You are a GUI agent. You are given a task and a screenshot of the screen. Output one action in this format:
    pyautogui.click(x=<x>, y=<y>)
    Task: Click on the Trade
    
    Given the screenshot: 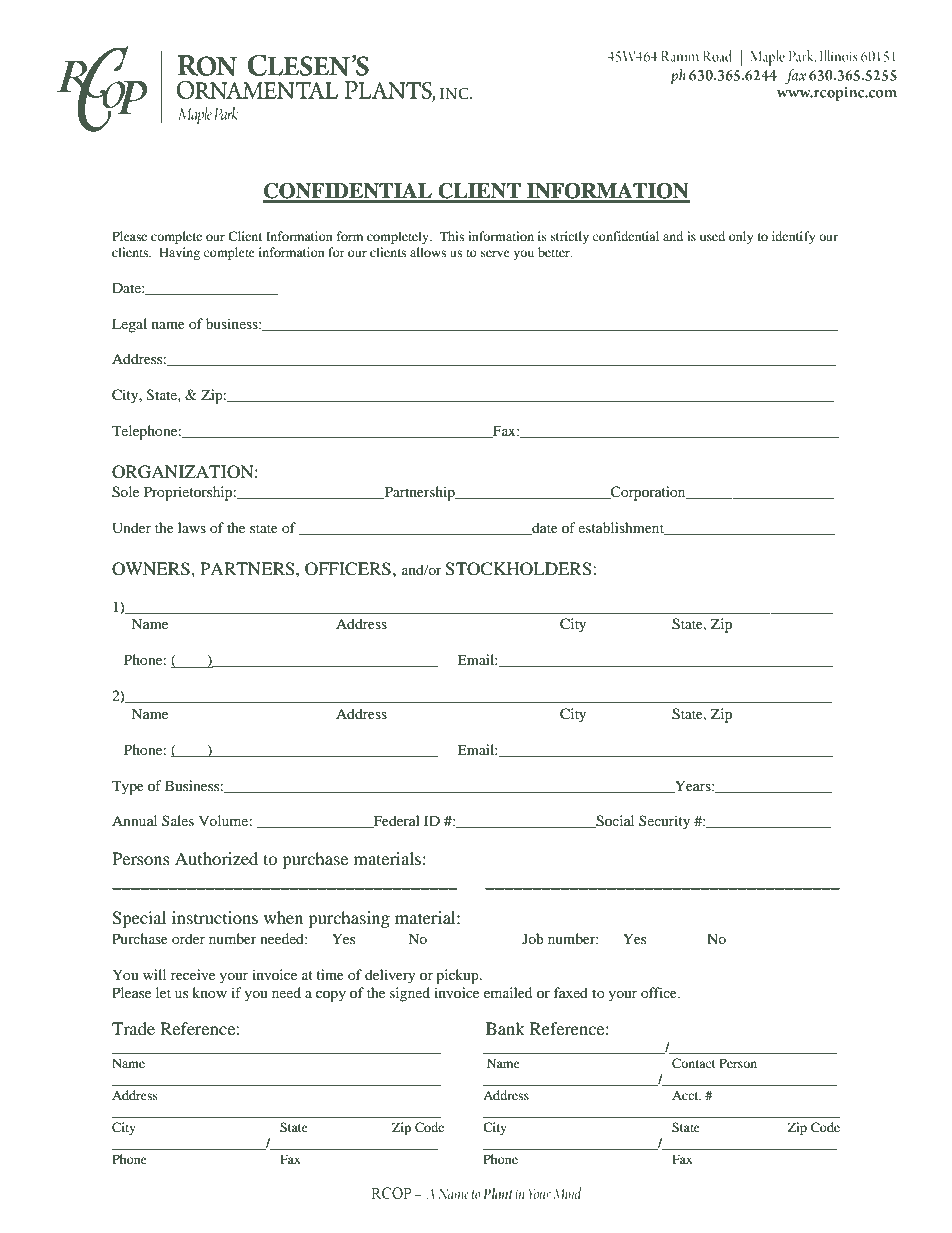 What is the action you would take?
    pyautogui.click(x=133, y=1028)
